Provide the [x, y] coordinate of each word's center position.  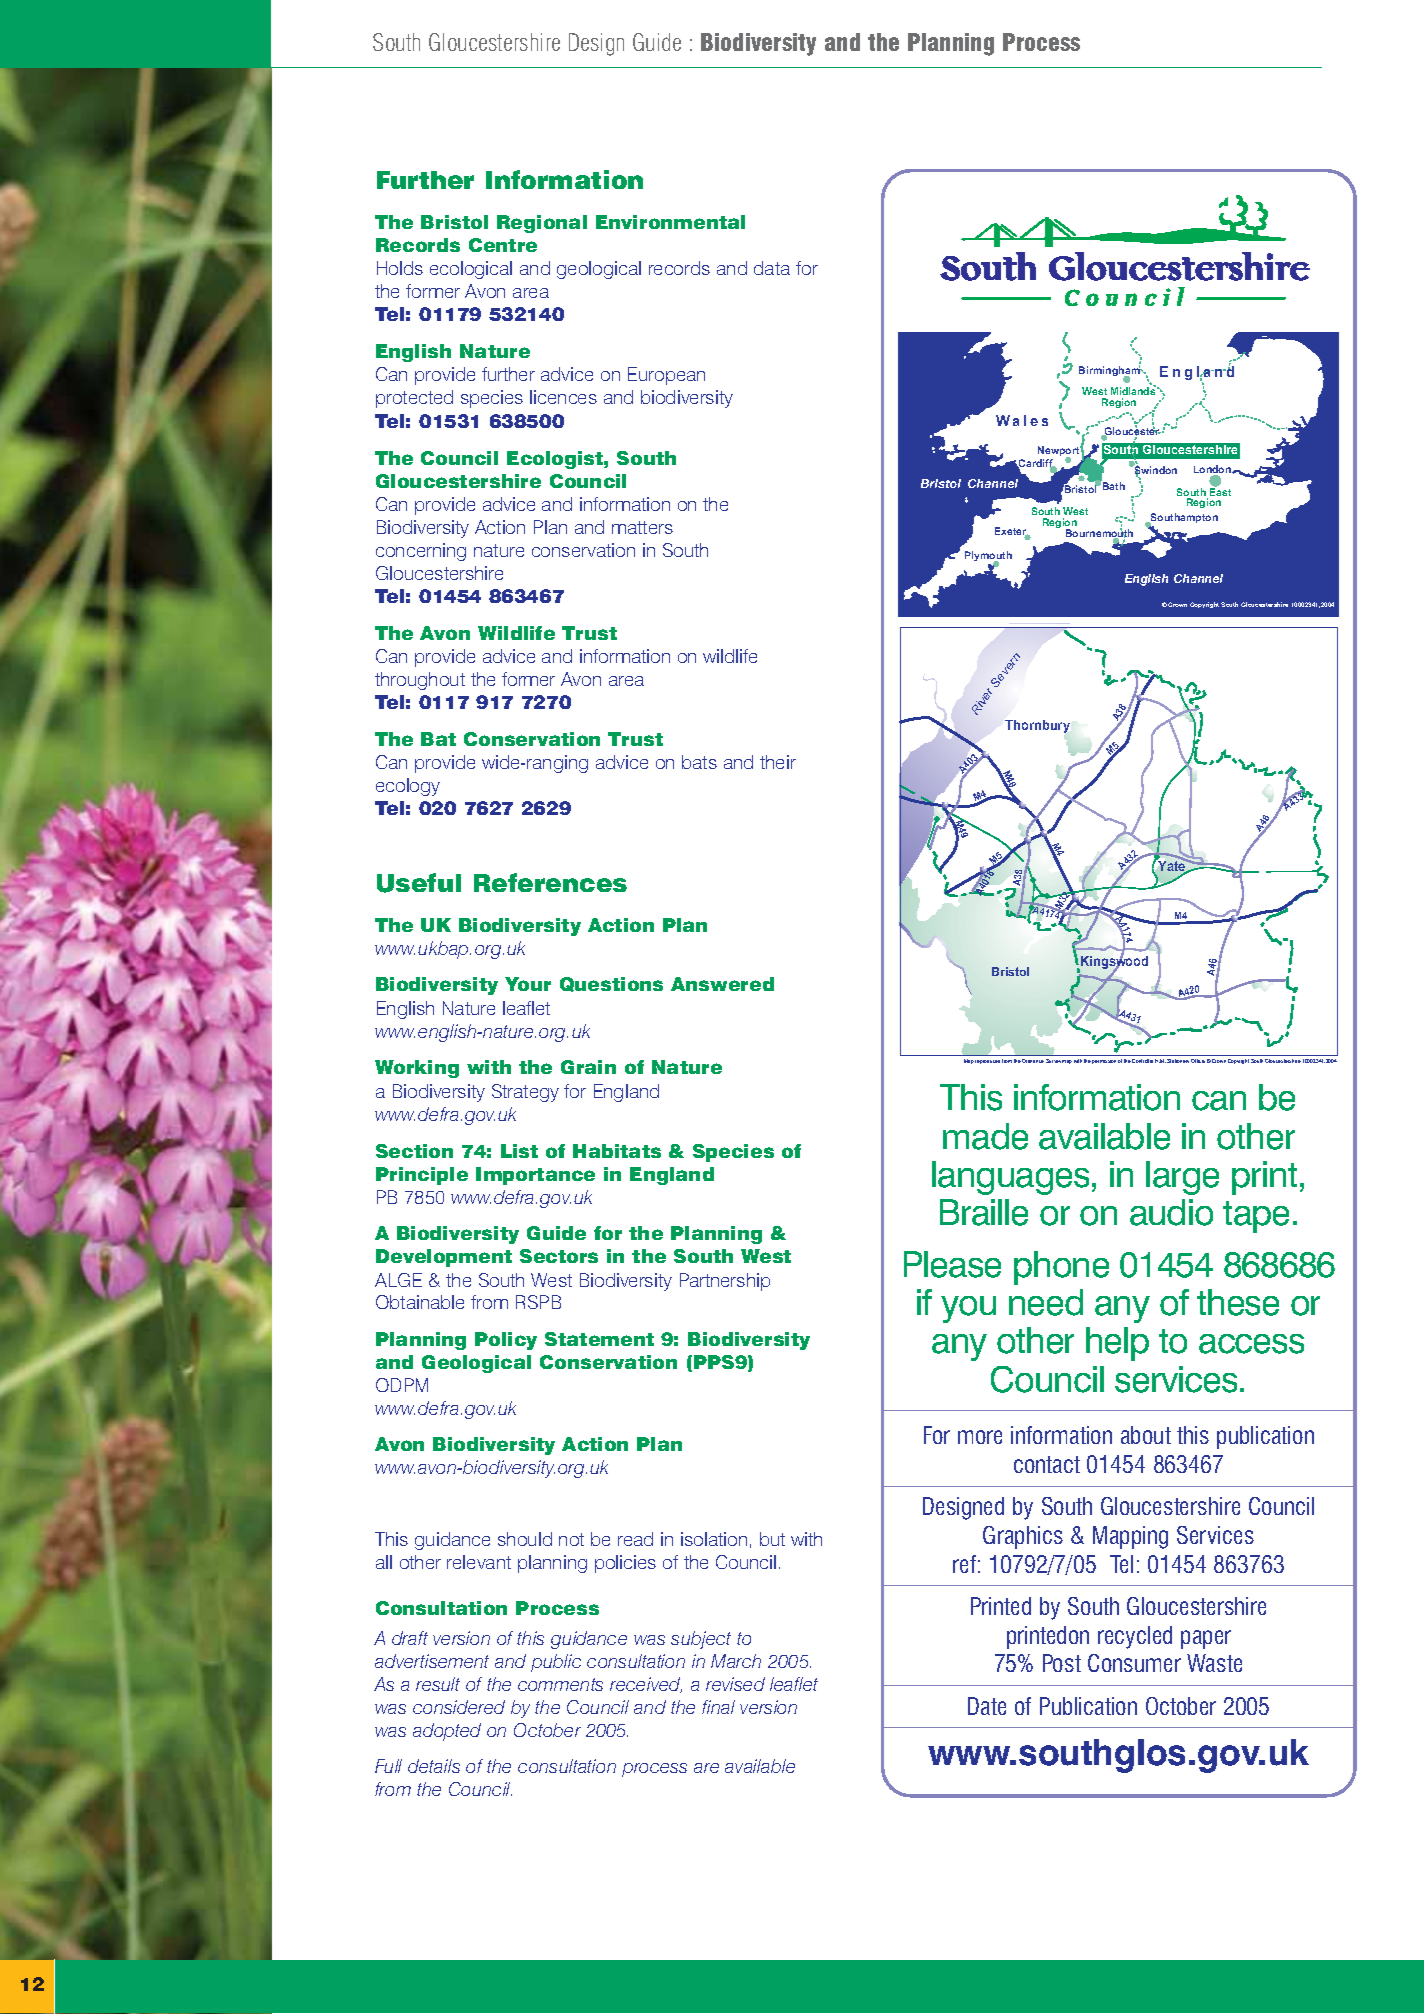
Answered [722, 984]
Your [528, 984]
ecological [471, 270]
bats [699, 762]
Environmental [670, 222]
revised [735, 1684]
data [772, 268]
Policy [506, 1341]
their [778, 762]
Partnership [725, 1282]
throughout [420, 681]
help [1117, 1344]
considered [459, 1707]
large [1182, 1178]
